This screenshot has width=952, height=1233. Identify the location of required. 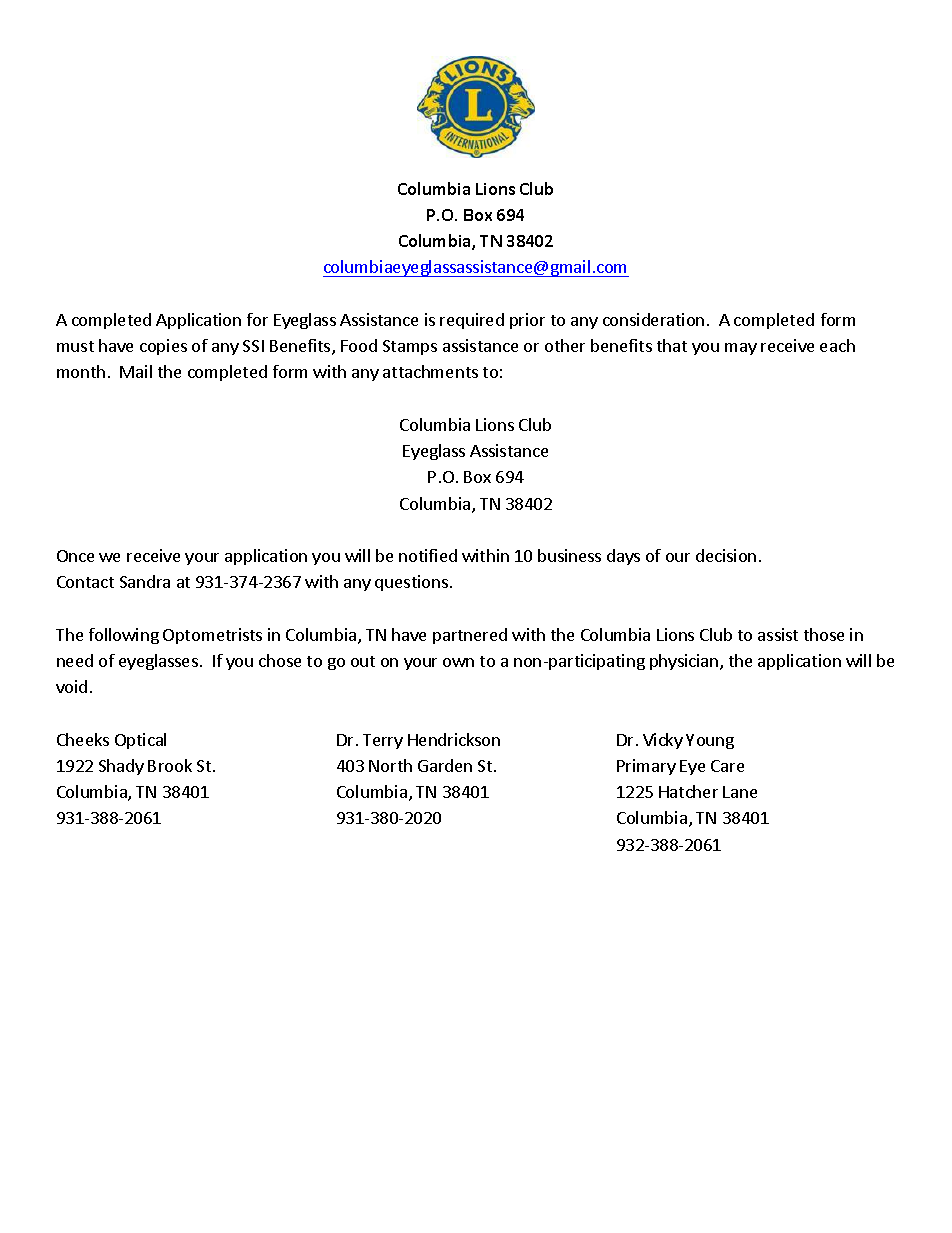
(472, 321).
